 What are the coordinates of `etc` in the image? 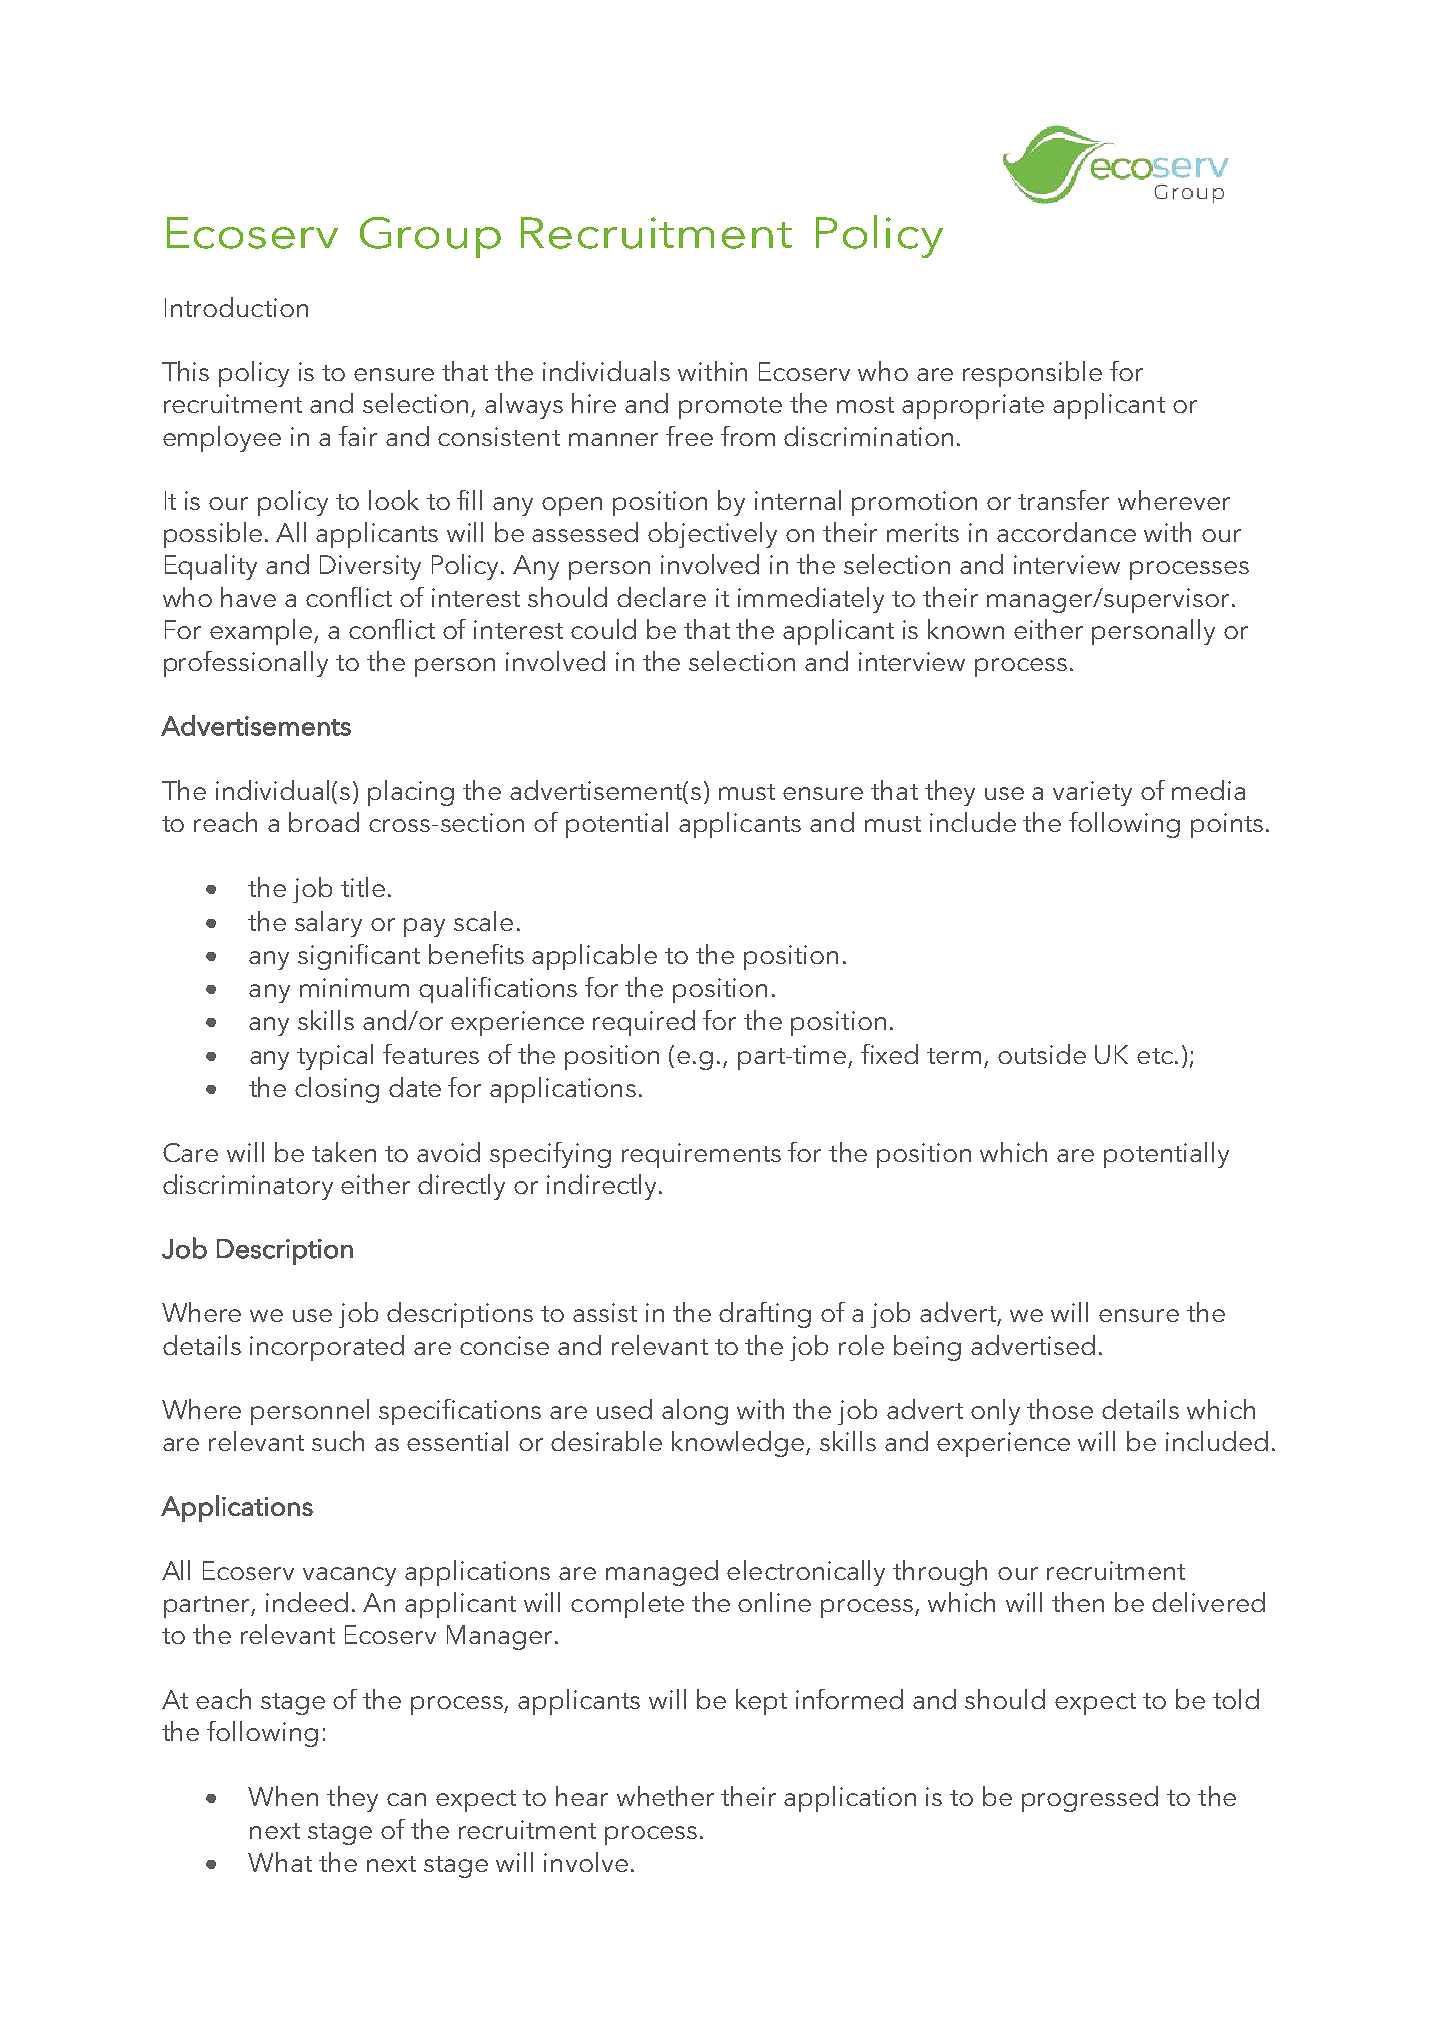 It's located at (1155, 1056).
